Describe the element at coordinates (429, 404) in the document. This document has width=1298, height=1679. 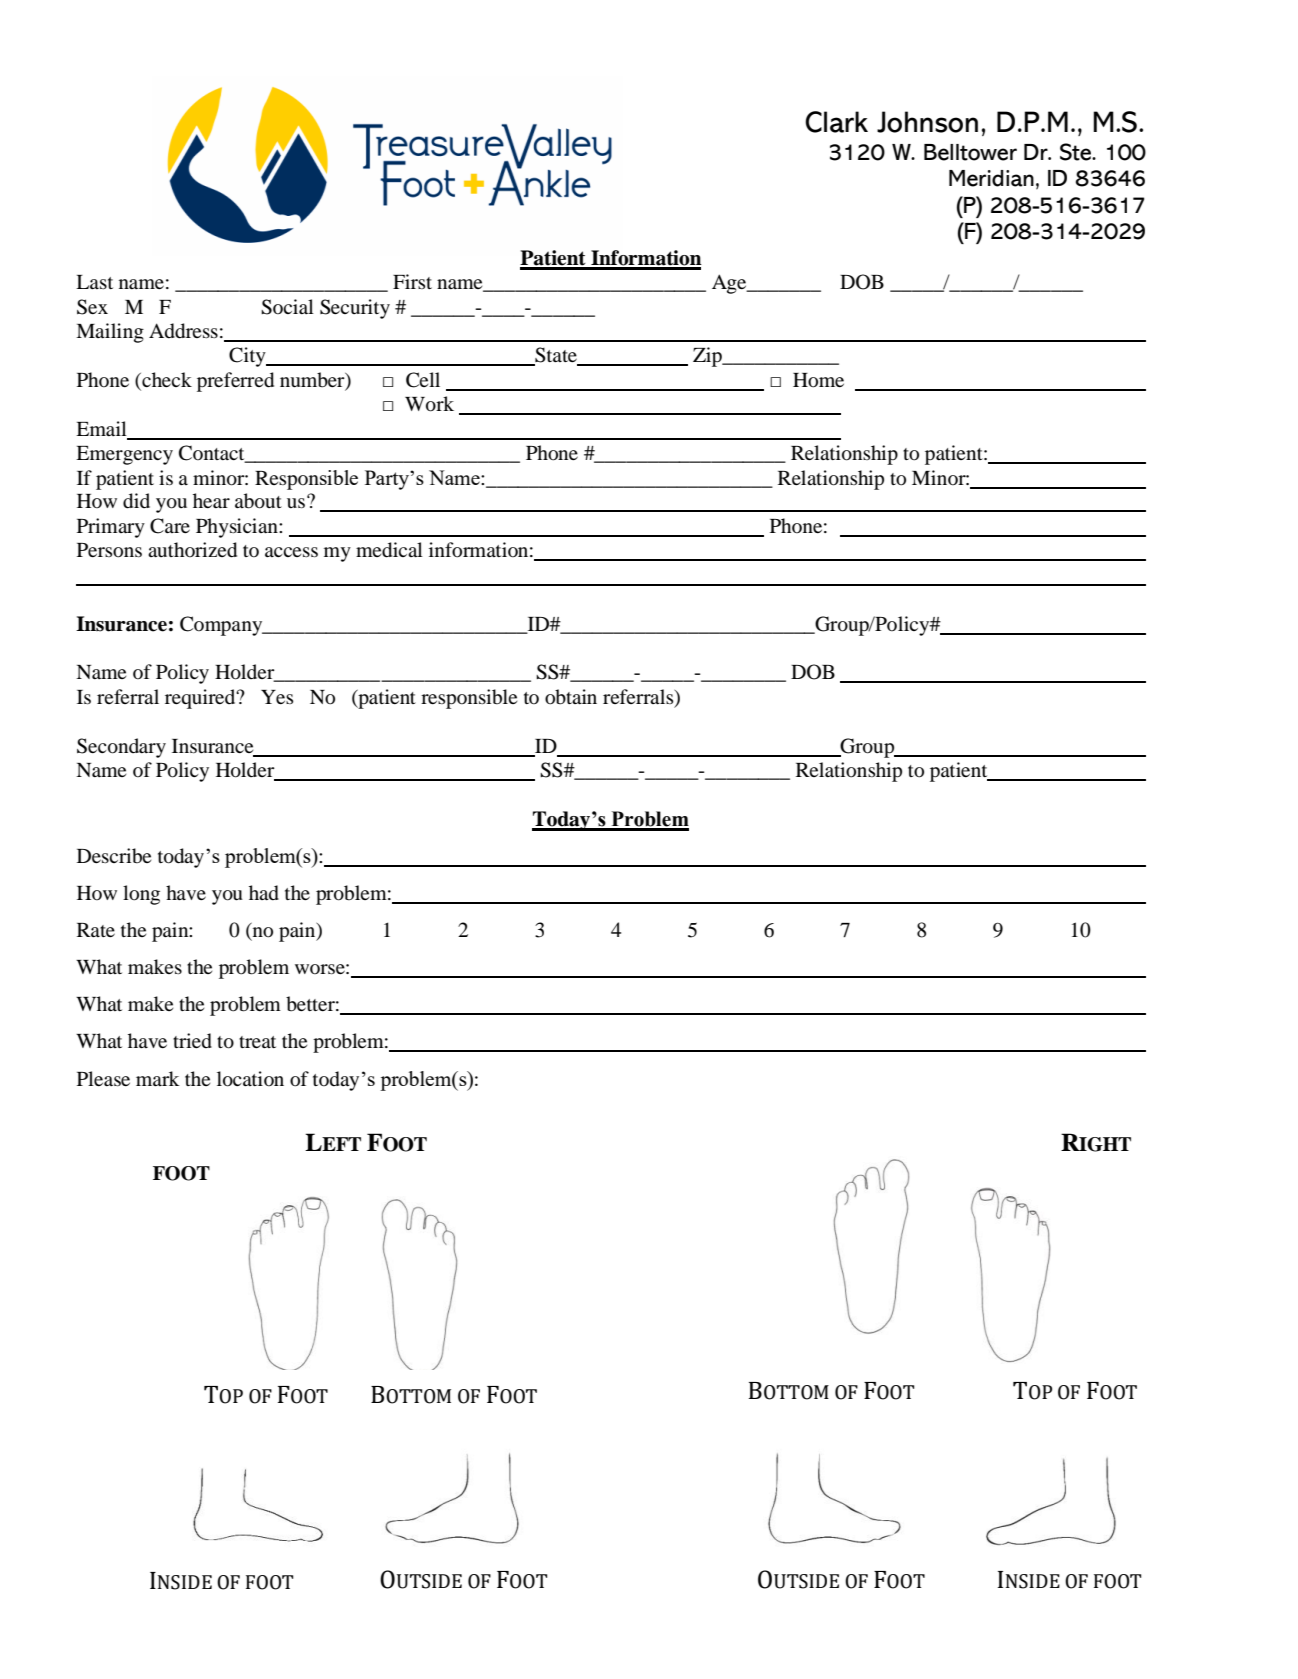
I see `Work` at that location.
